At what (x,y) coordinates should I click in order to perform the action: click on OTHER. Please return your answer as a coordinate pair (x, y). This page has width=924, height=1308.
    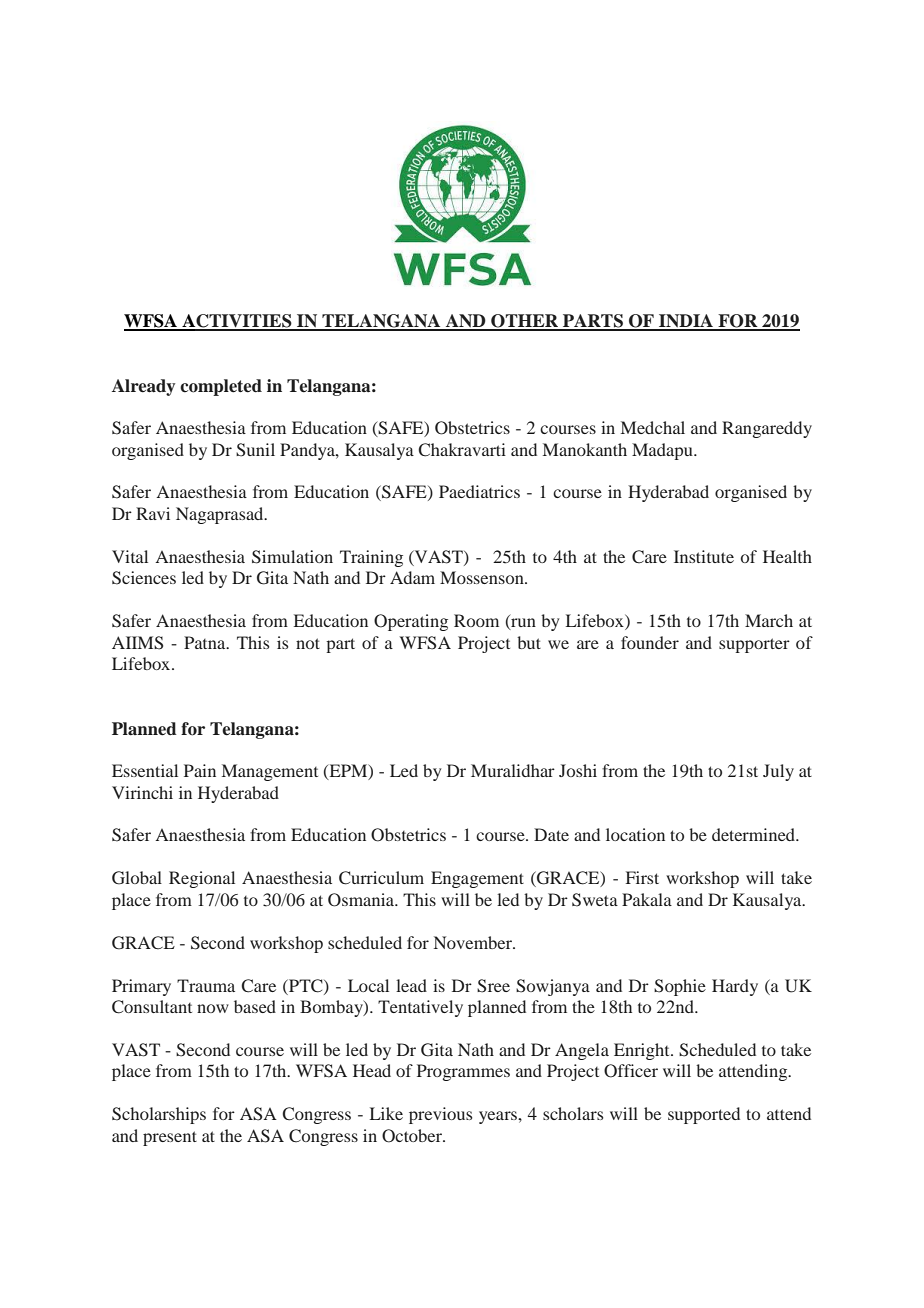
    Looking at the image, I should click on (525, 322).
